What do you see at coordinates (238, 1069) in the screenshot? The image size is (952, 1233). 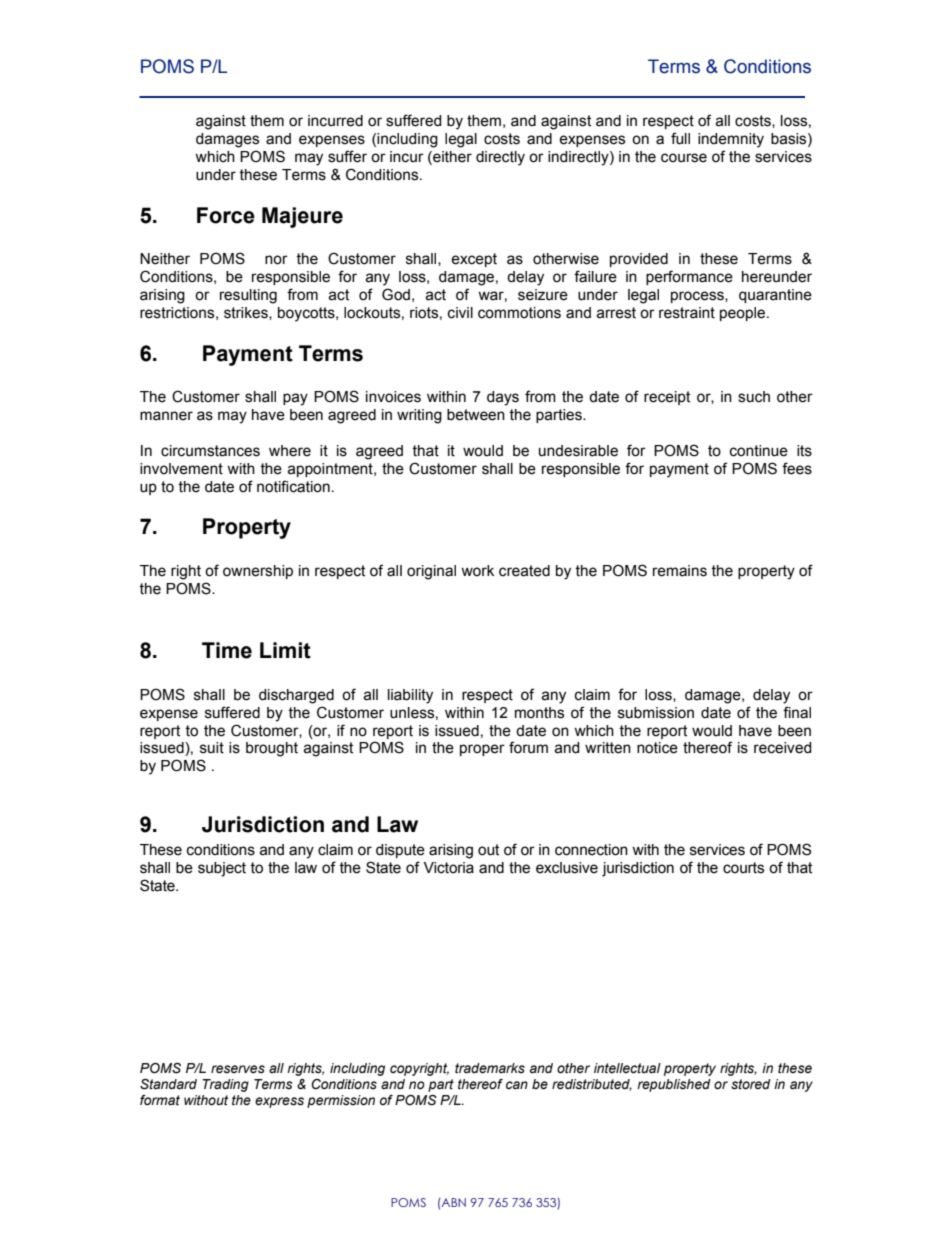 I see `reserves` at bounding box center [238, 1069].
